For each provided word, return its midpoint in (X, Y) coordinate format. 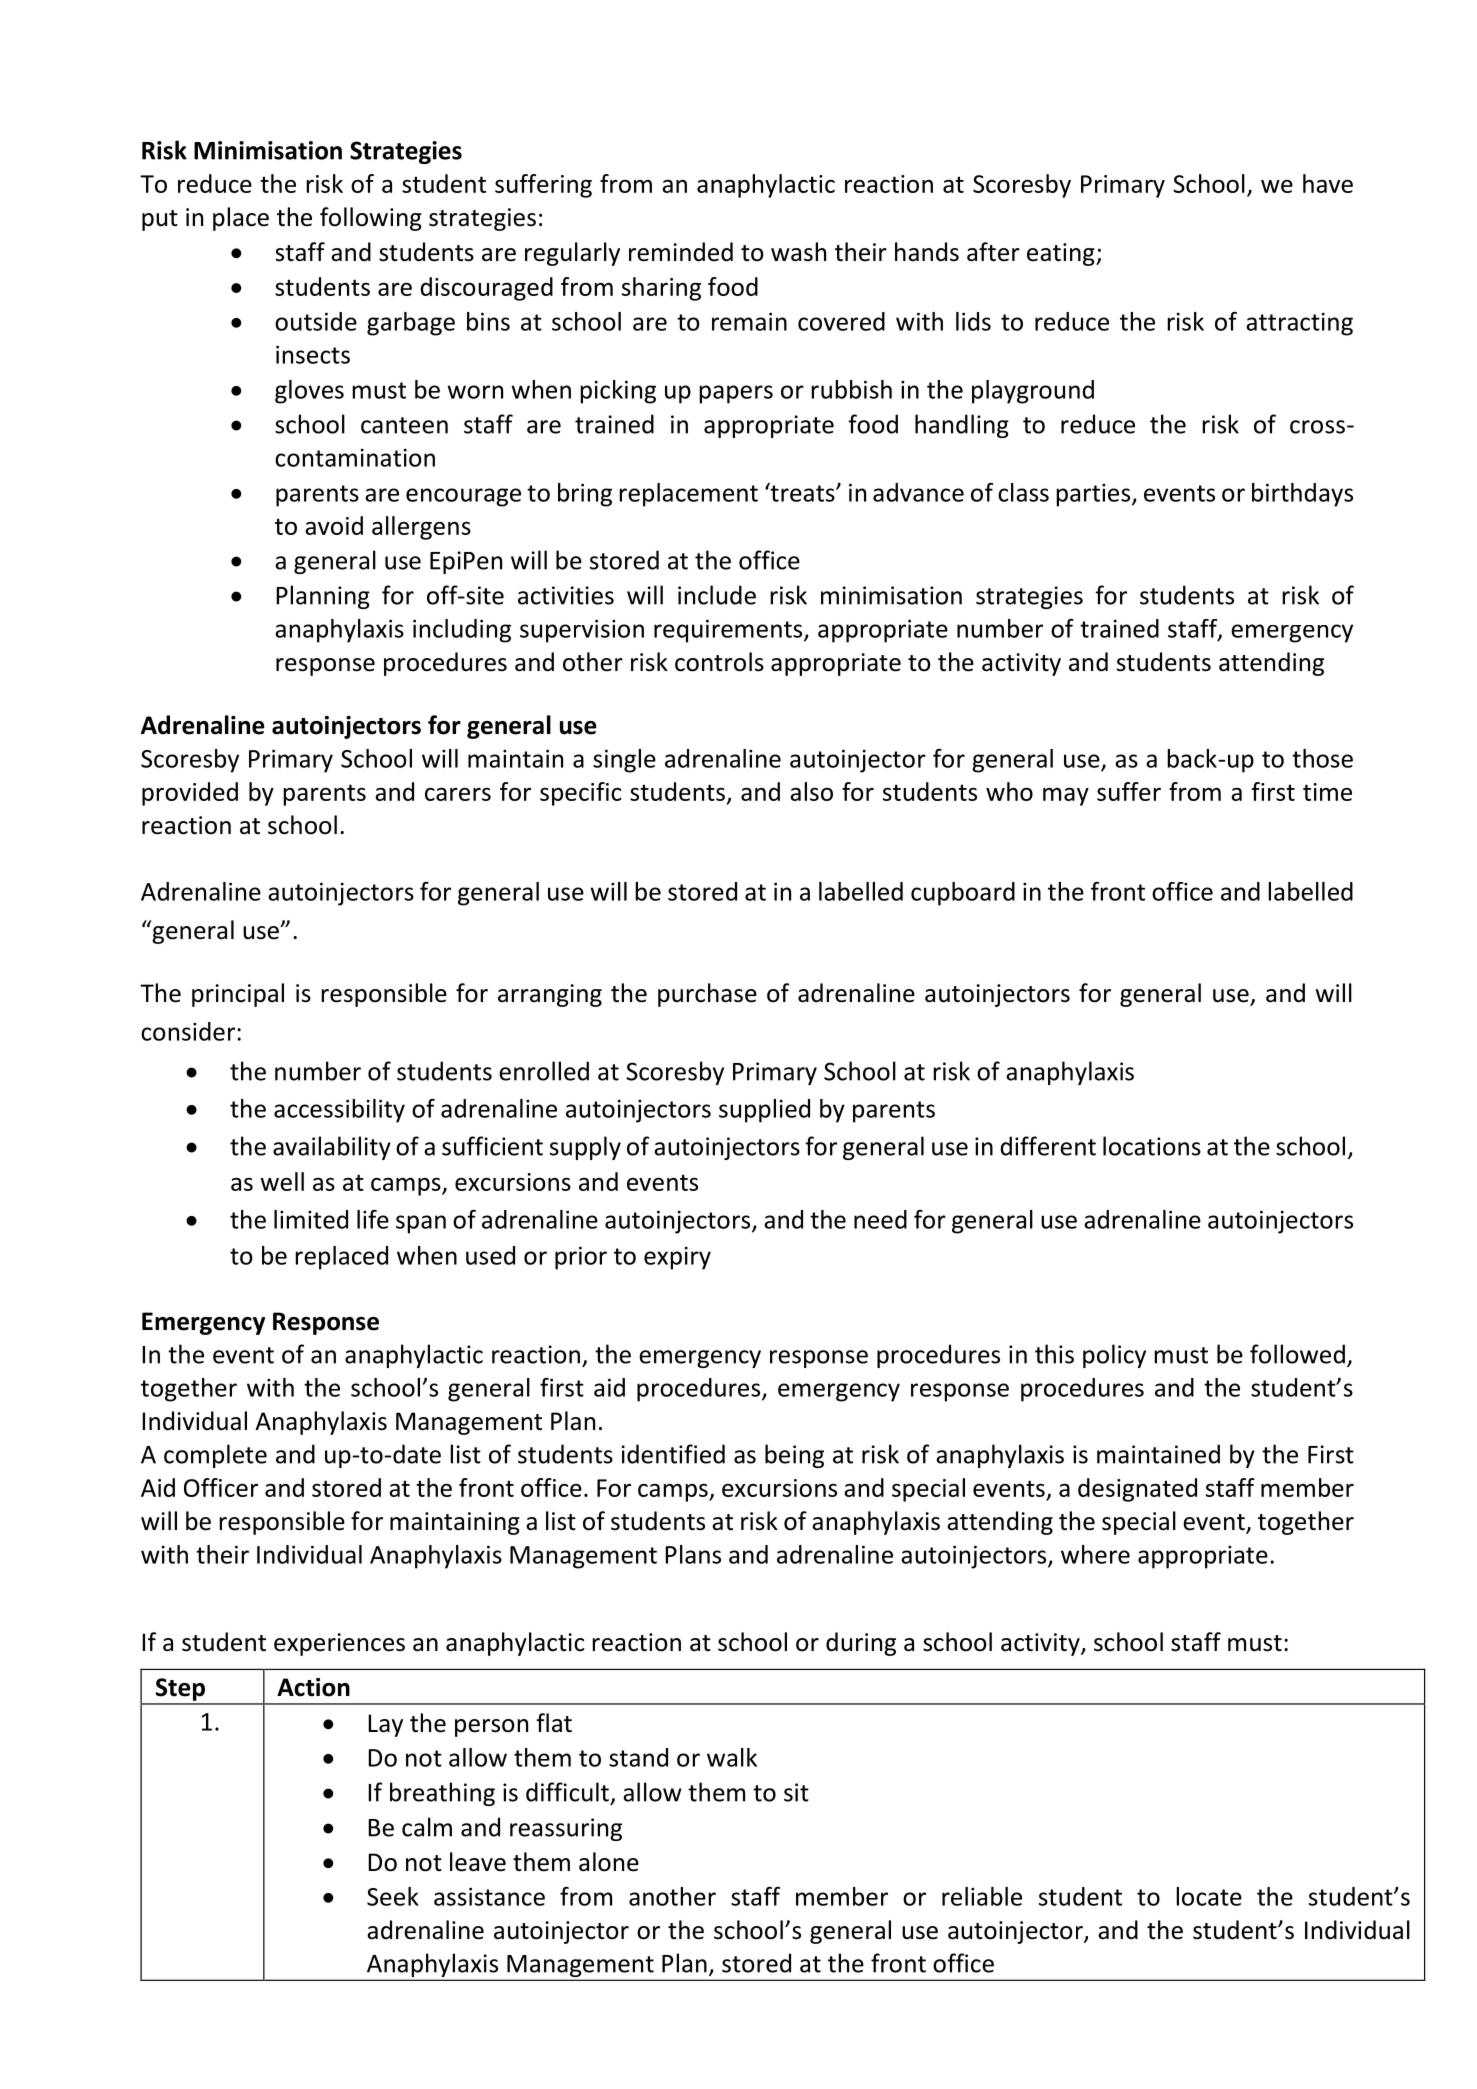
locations (1152, 1146)
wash (798, 252)
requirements (729, 631)
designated (1137, 1490)
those (1322, 758)
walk (732, 1757)
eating (1062, 254)
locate (1209, 1896)
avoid (334, 525)
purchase (707, 995)
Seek (392, 1896)
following (371, 219)
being (794, 1456)
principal (238, 995)
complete (215, 1456)
